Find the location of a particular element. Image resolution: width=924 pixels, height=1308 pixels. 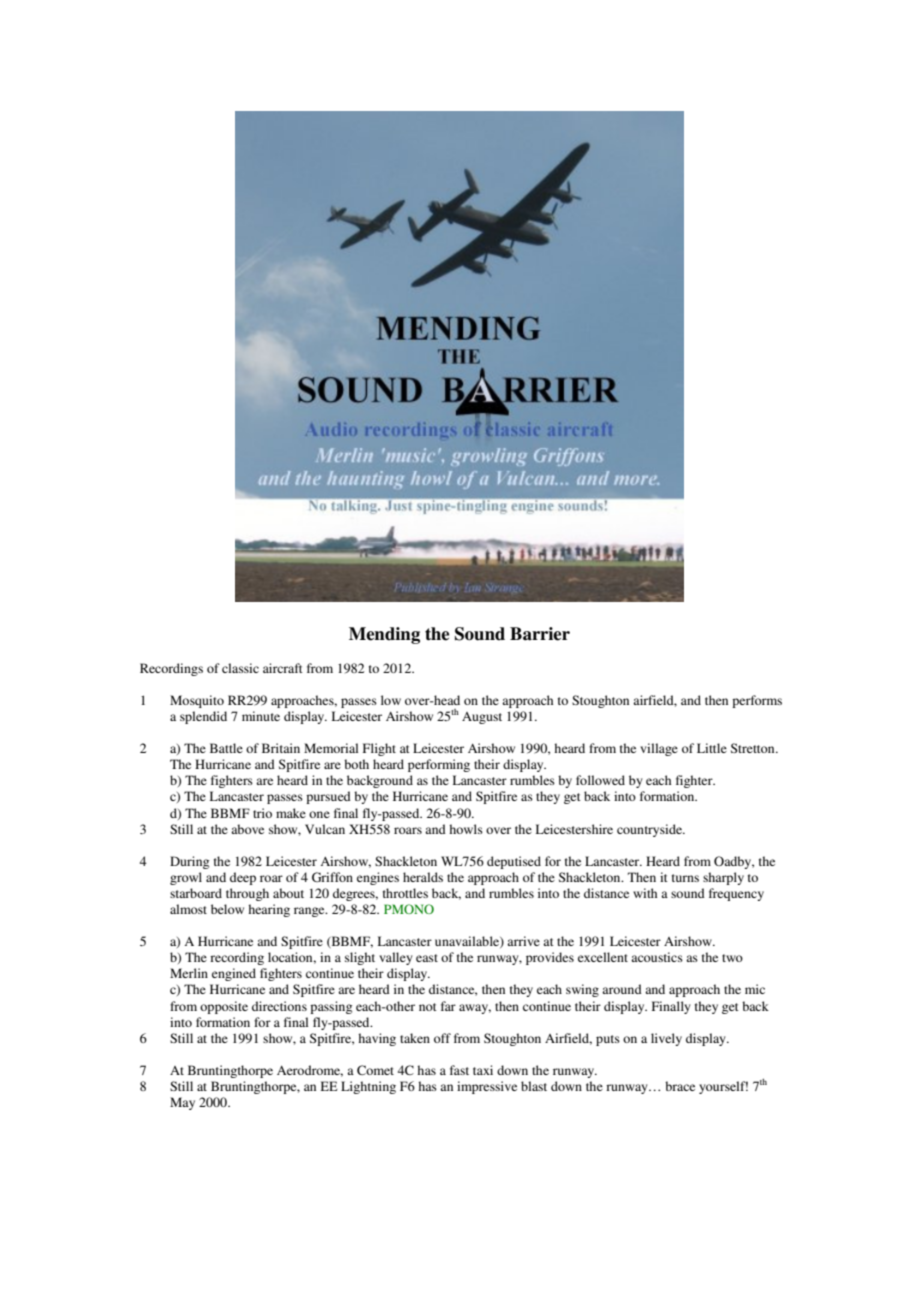

performing is located at coordinates (439, 765).
